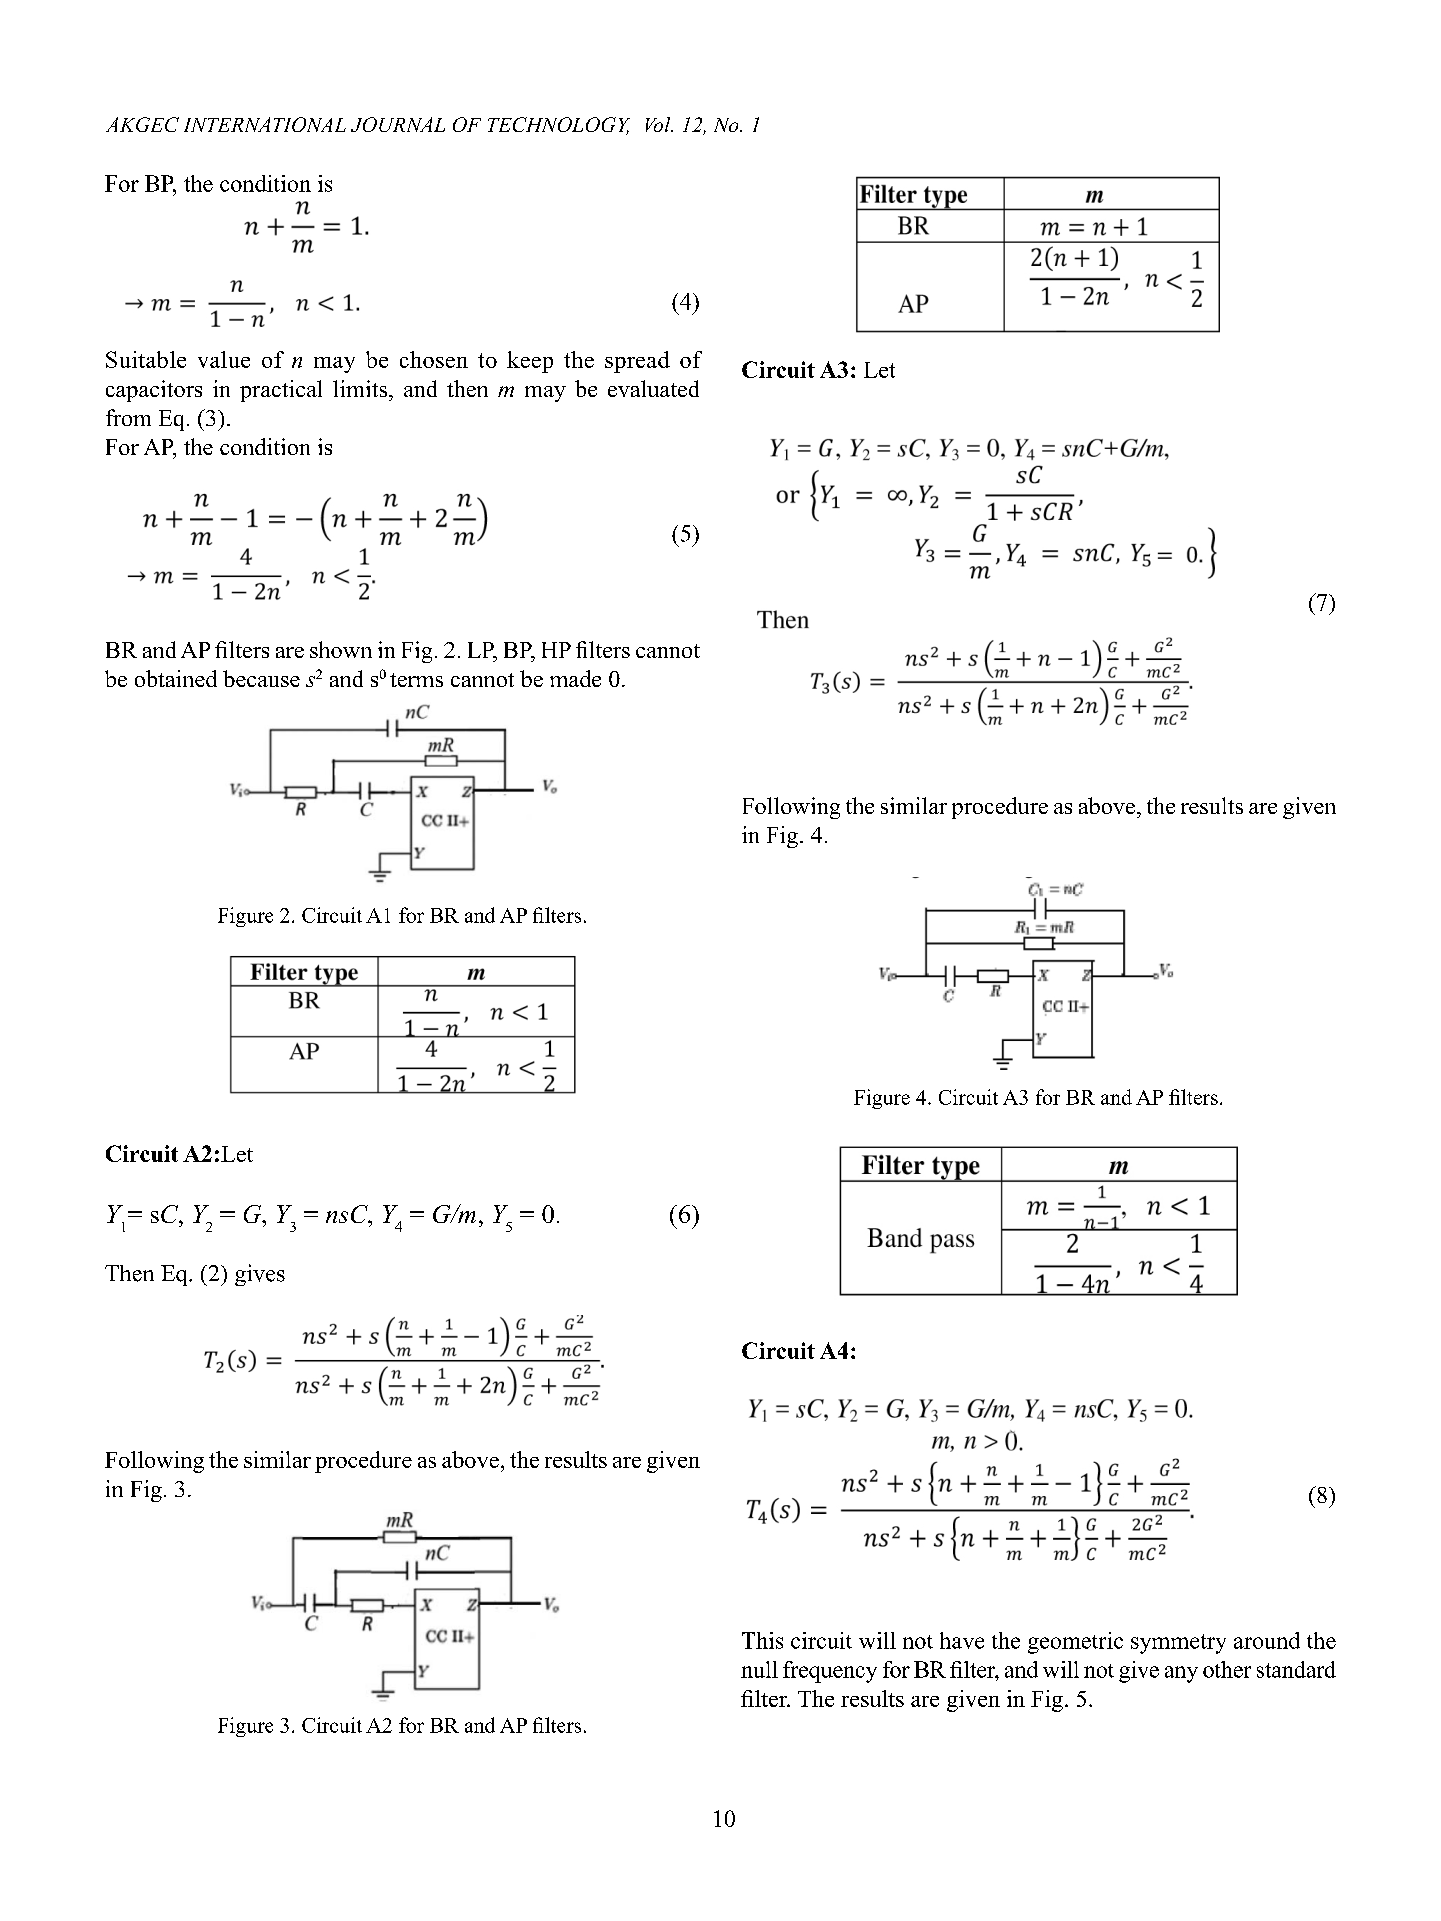 The width and height of the screenshot is (1441, 1921). Describe the element at coordinates (265, 124) in the screenshot. I see `INTERNATIONAL` at that location.
